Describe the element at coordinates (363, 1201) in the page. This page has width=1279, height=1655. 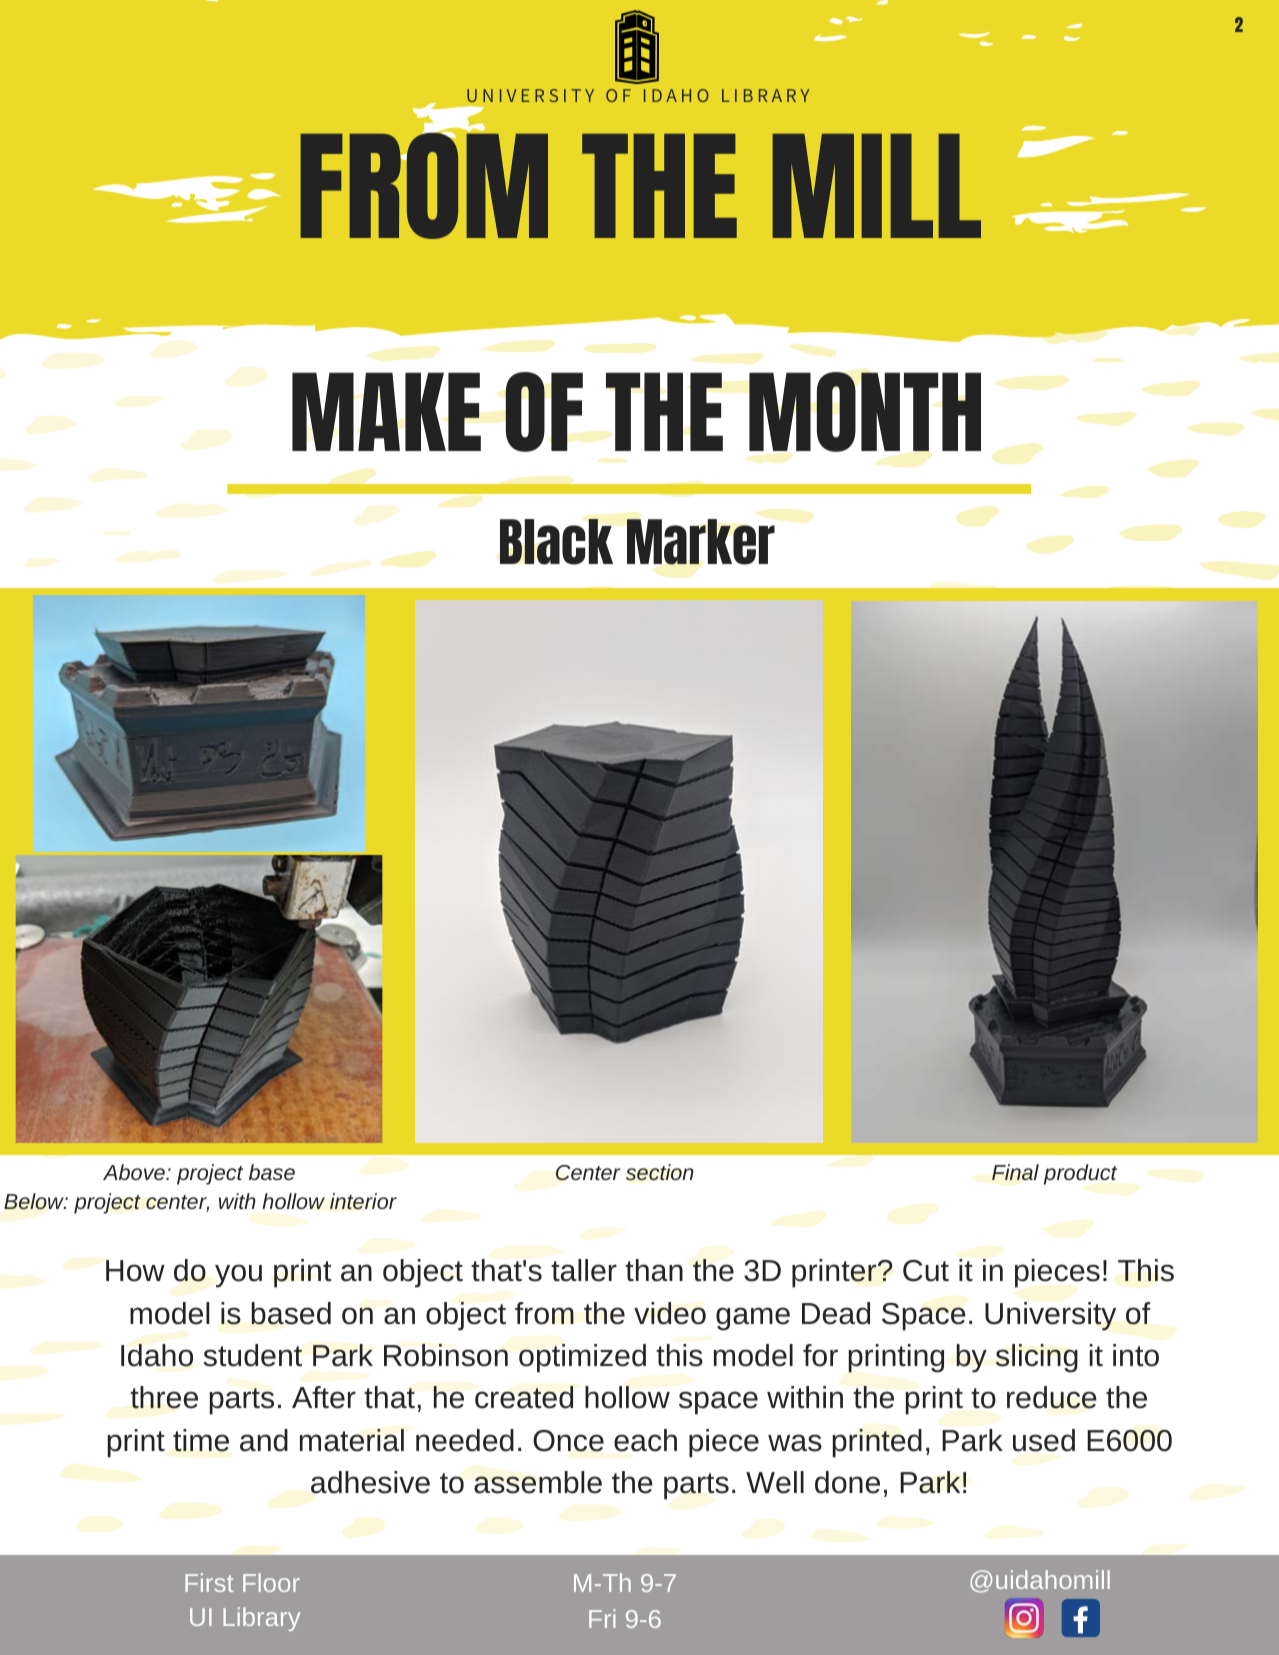
I see `interior` at that location.
